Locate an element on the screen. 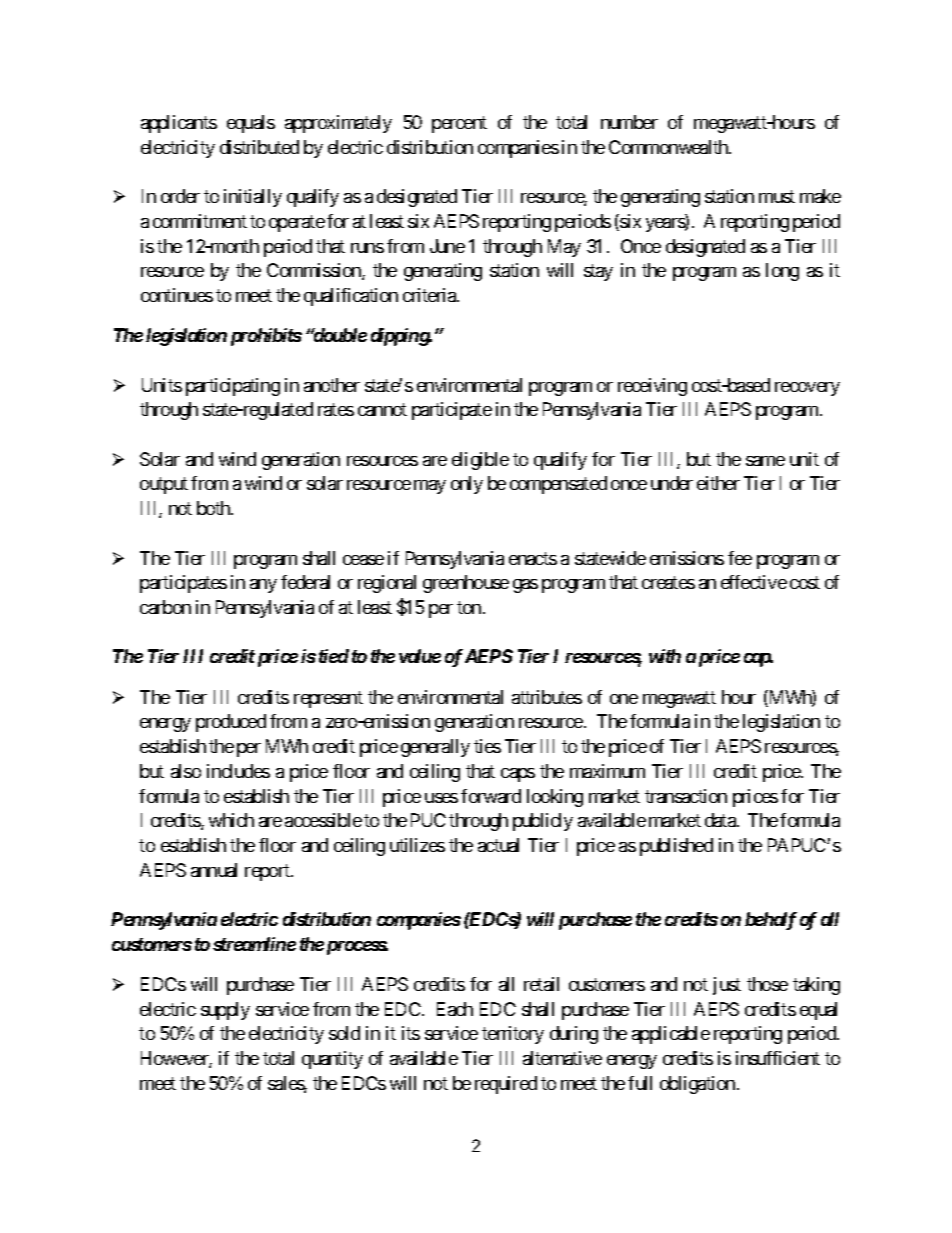  distributed is located at coordinates (259, 147).
